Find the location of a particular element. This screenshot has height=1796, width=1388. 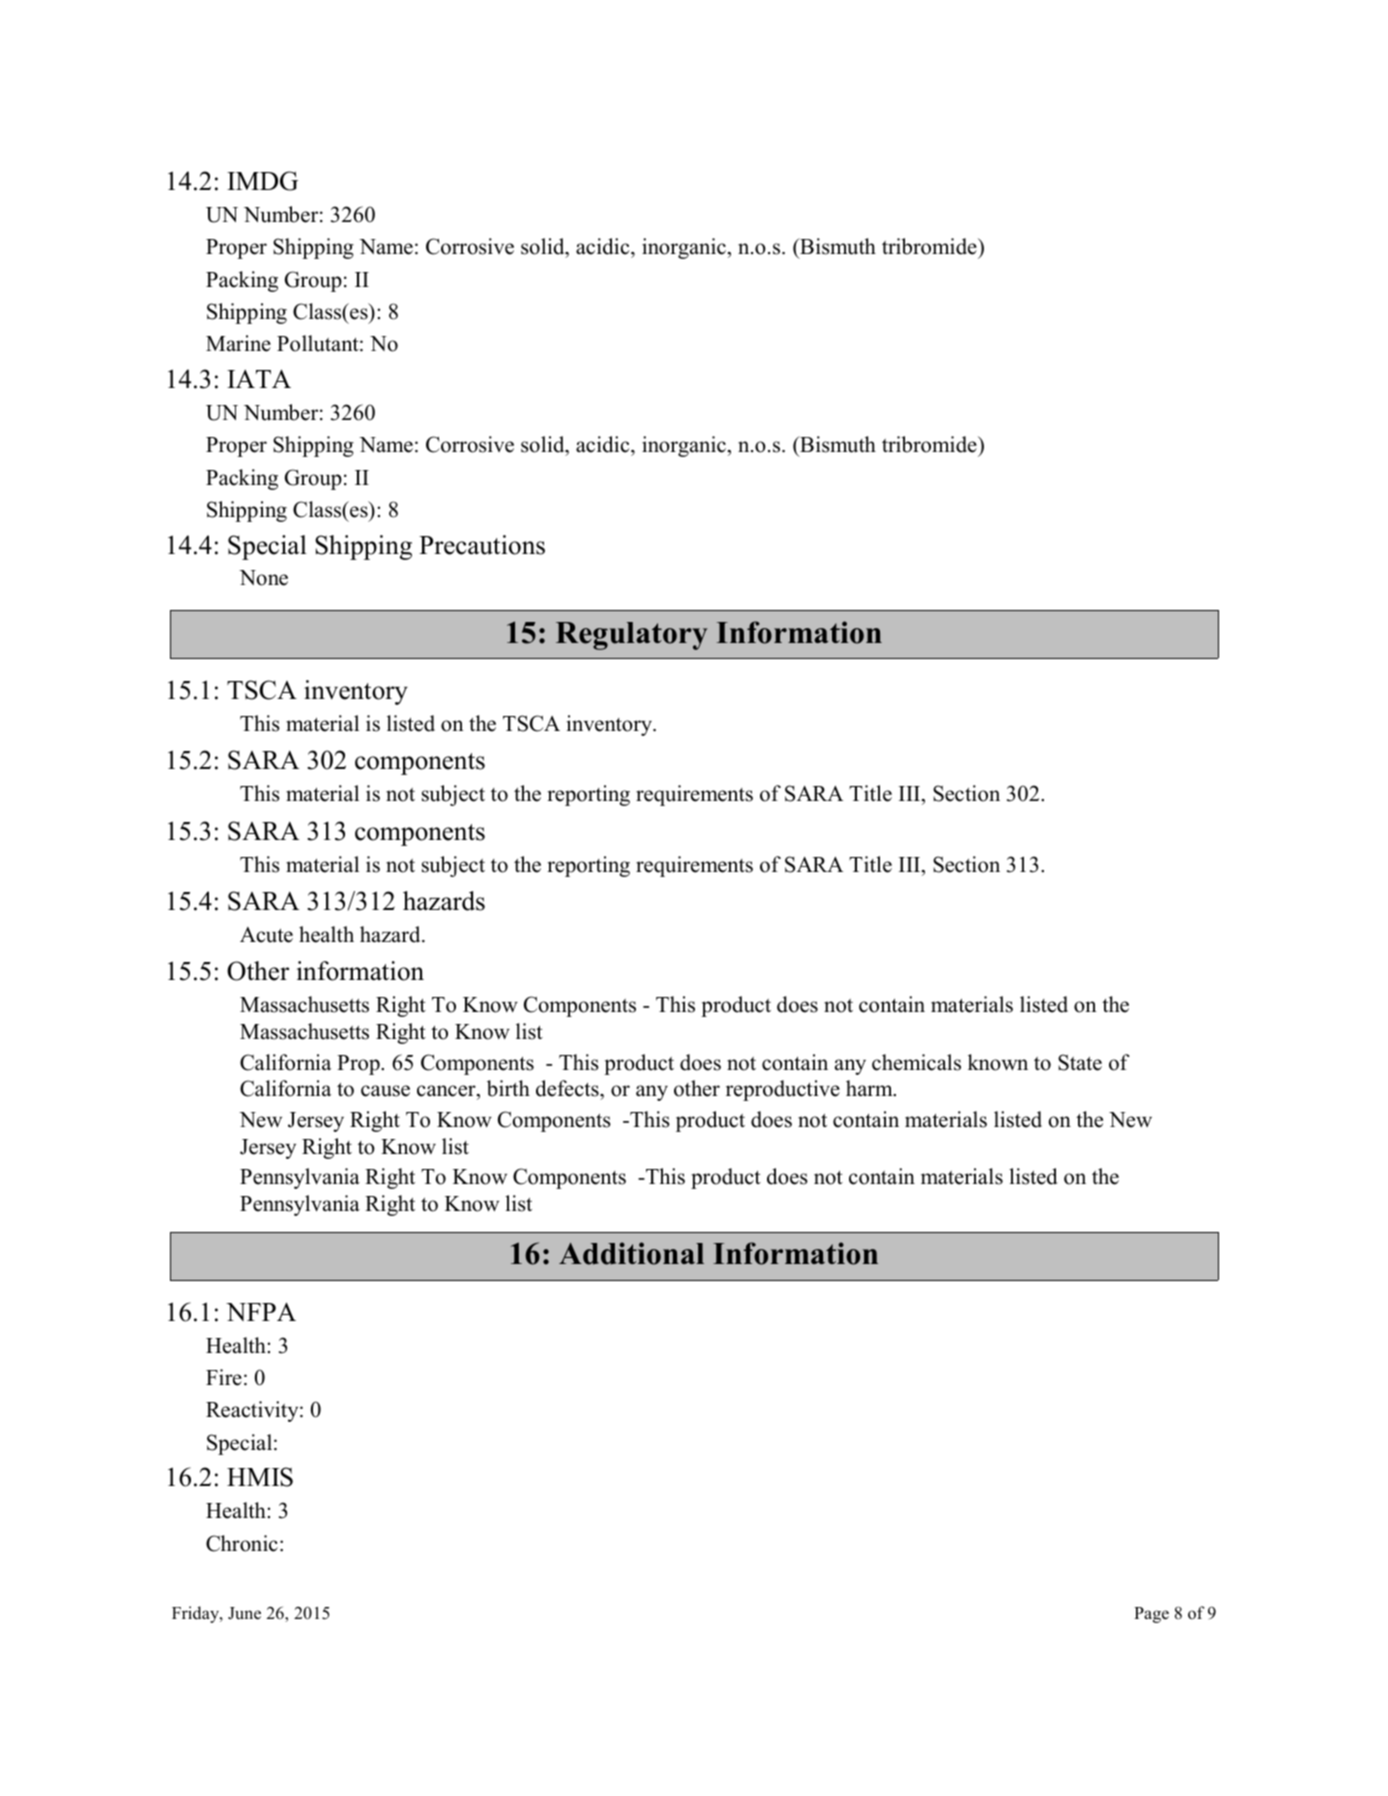

Chronic is located at coordinates (242, 1543).
